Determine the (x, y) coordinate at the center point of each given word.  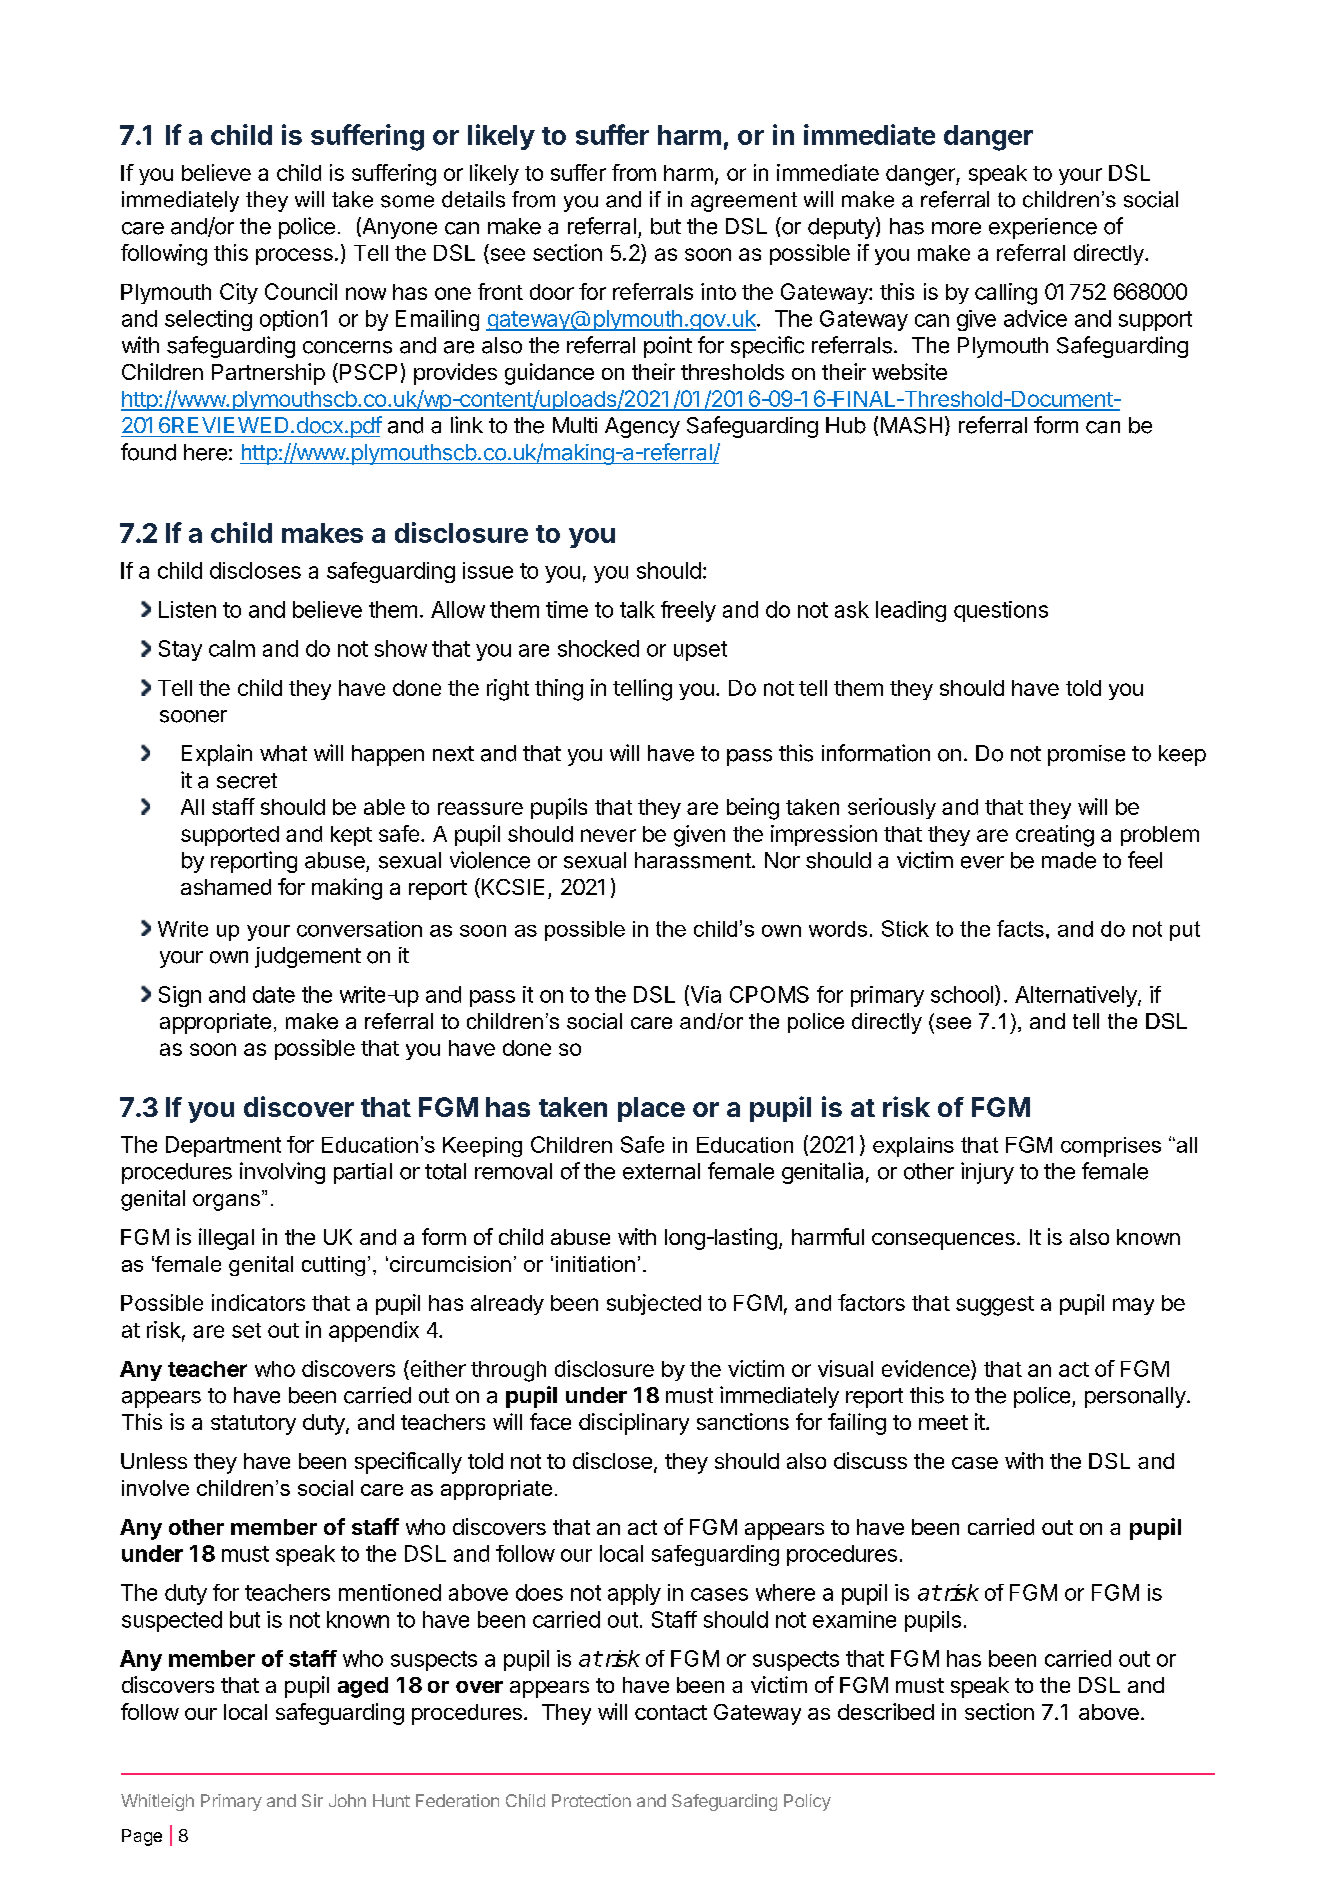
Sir (312, 1800)
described (886, 1711)
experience (1043, 228)
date (274, 994)
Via (704, 995)
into (718, 291)
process (294, 256)
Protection (591, 1800)
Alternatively (1077, 996)
